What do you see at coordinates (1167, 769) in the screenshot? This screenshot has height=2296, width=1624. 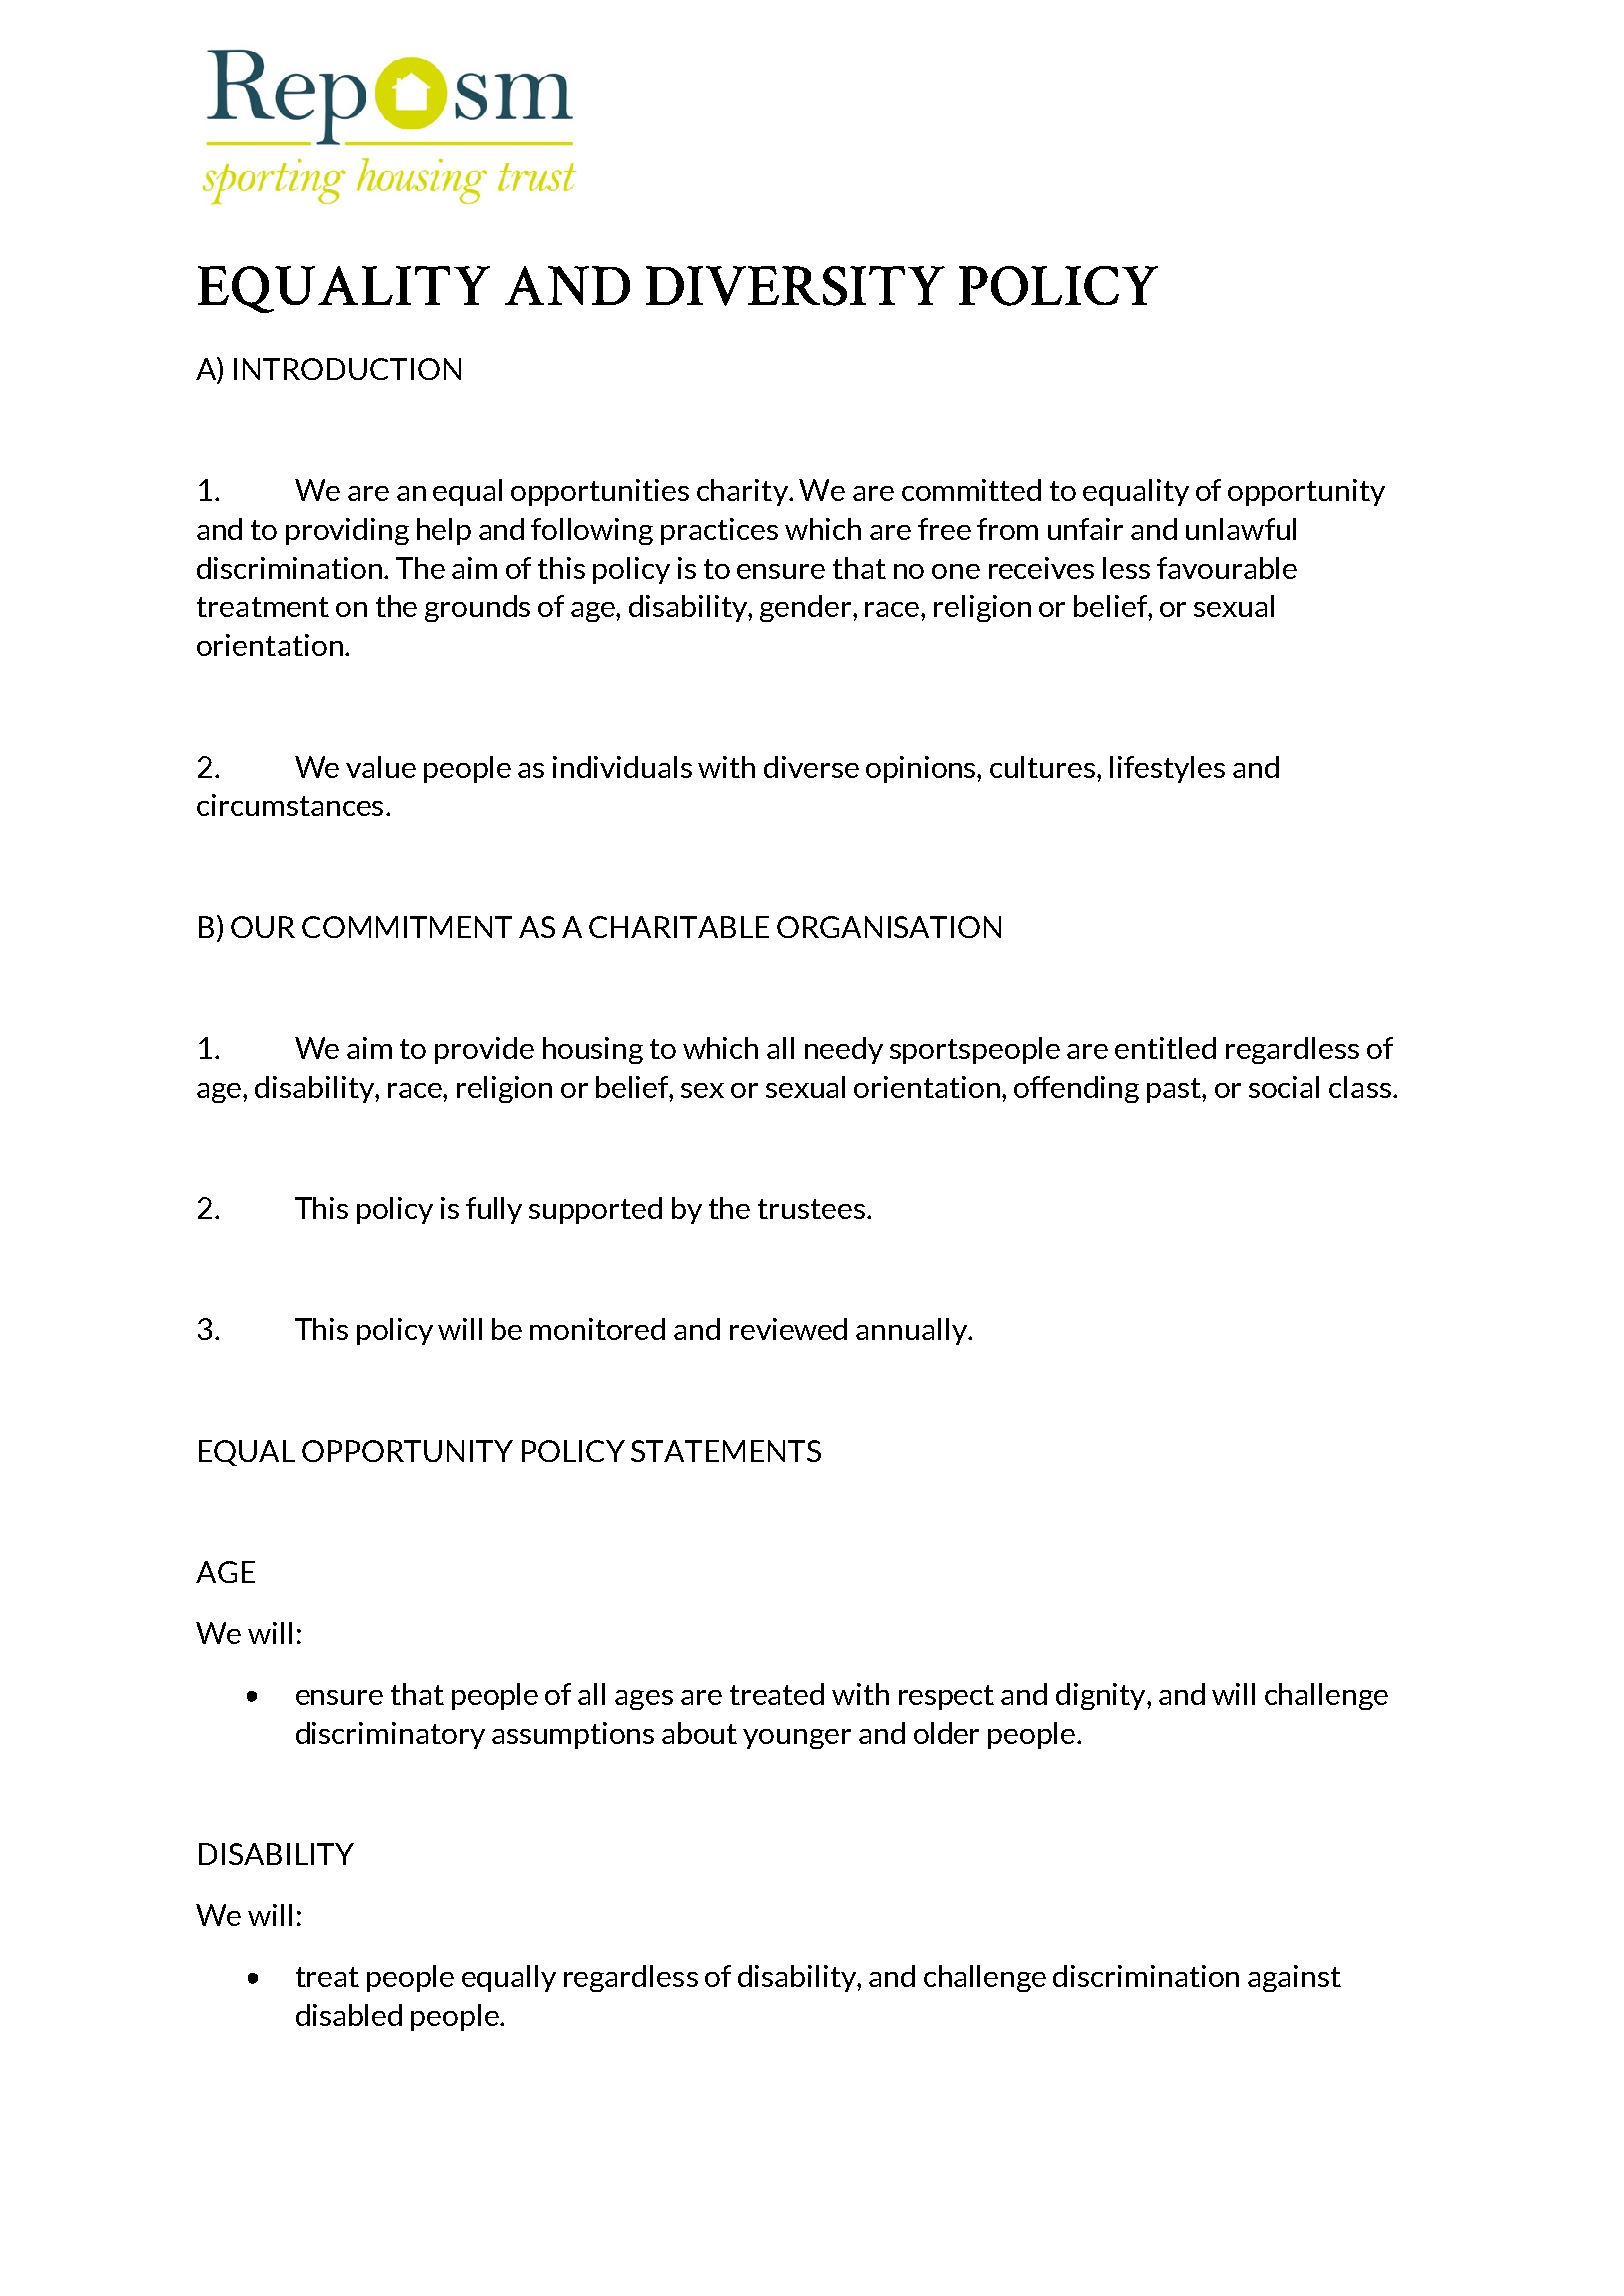 I see `lifestyles` at bounding box center [1167, 769].
